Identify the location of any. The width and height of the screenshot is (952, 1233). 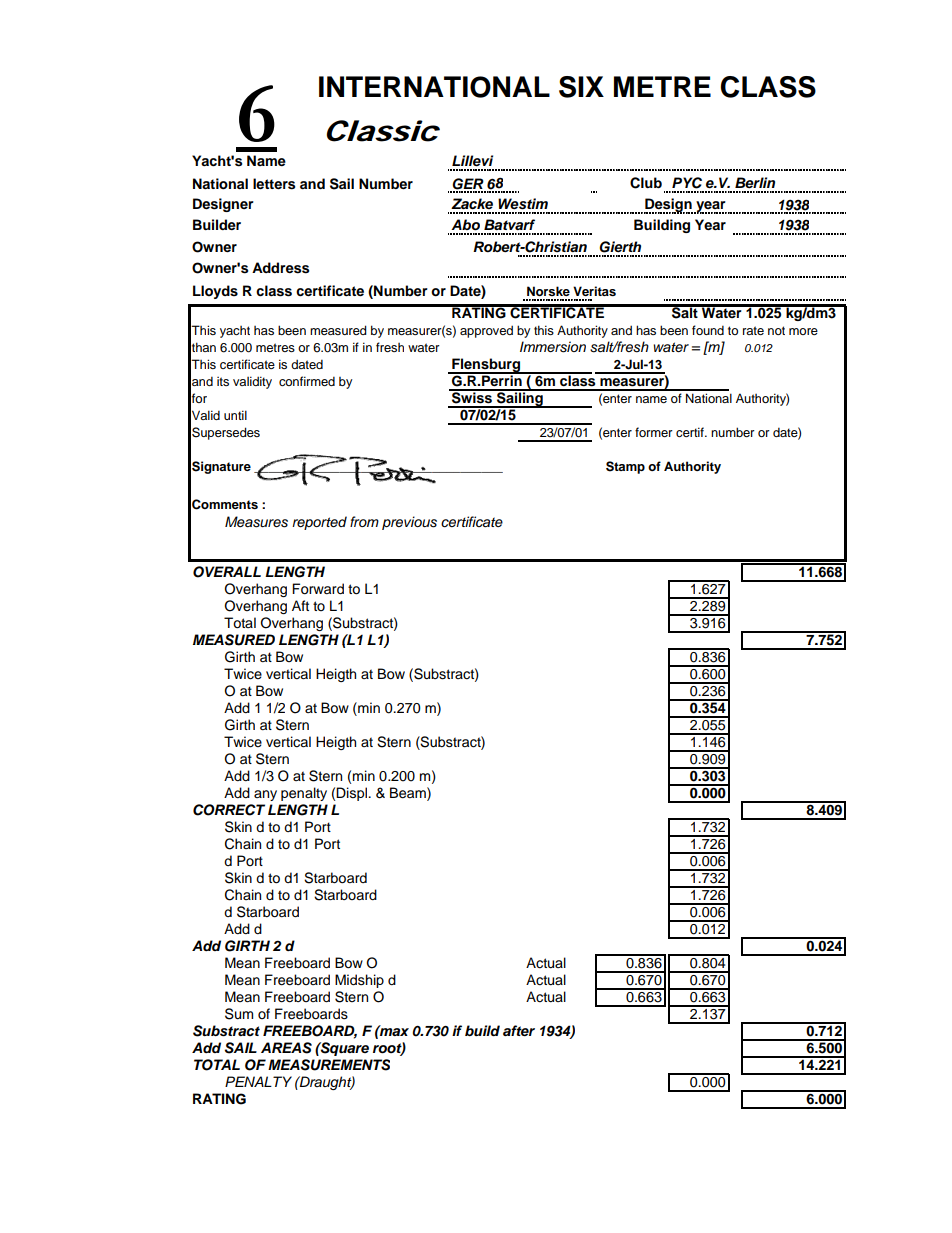
(265, 795).
